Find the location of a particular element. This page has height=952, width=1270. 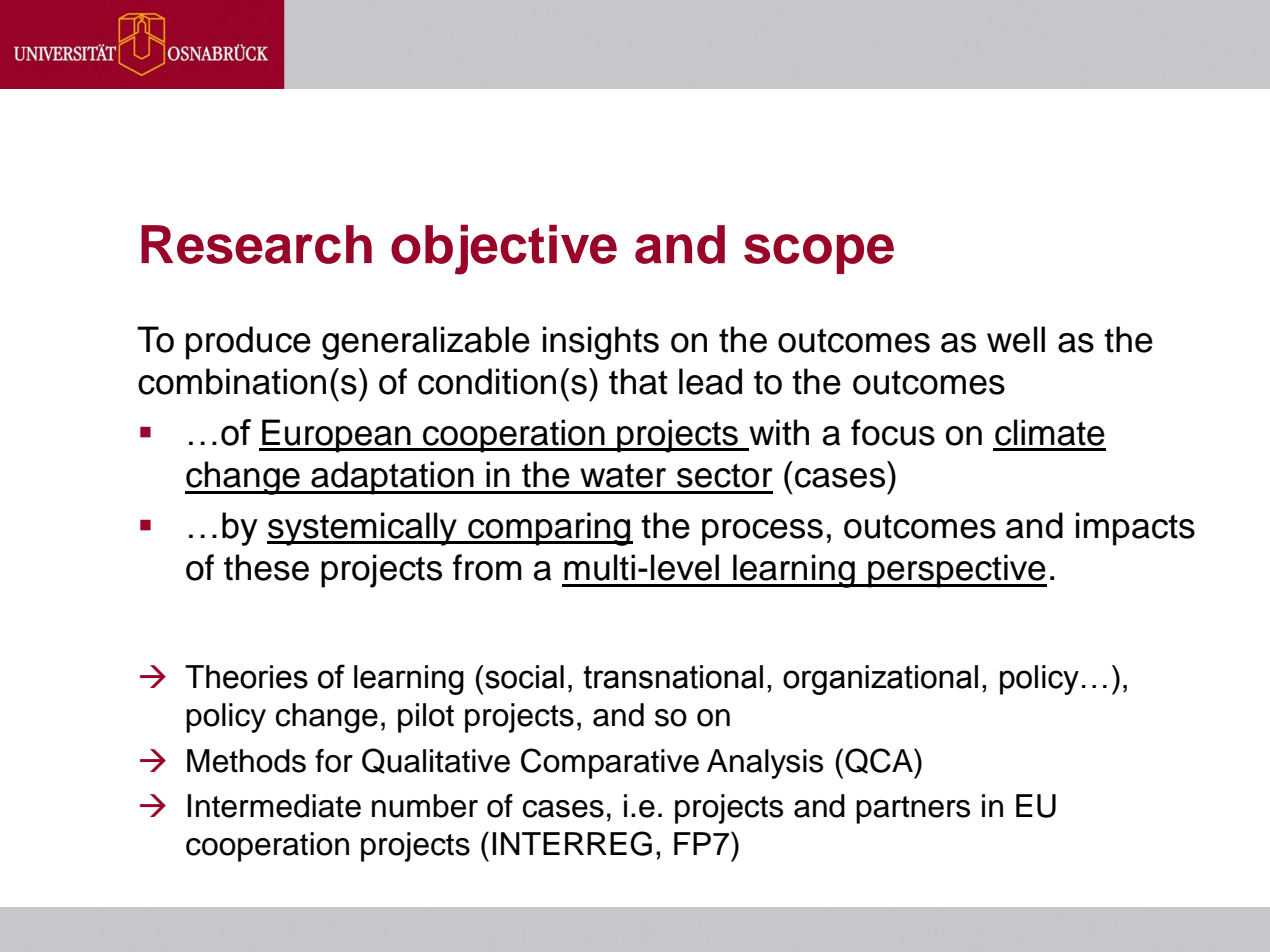

partners is located at coordinates (913, 810).
